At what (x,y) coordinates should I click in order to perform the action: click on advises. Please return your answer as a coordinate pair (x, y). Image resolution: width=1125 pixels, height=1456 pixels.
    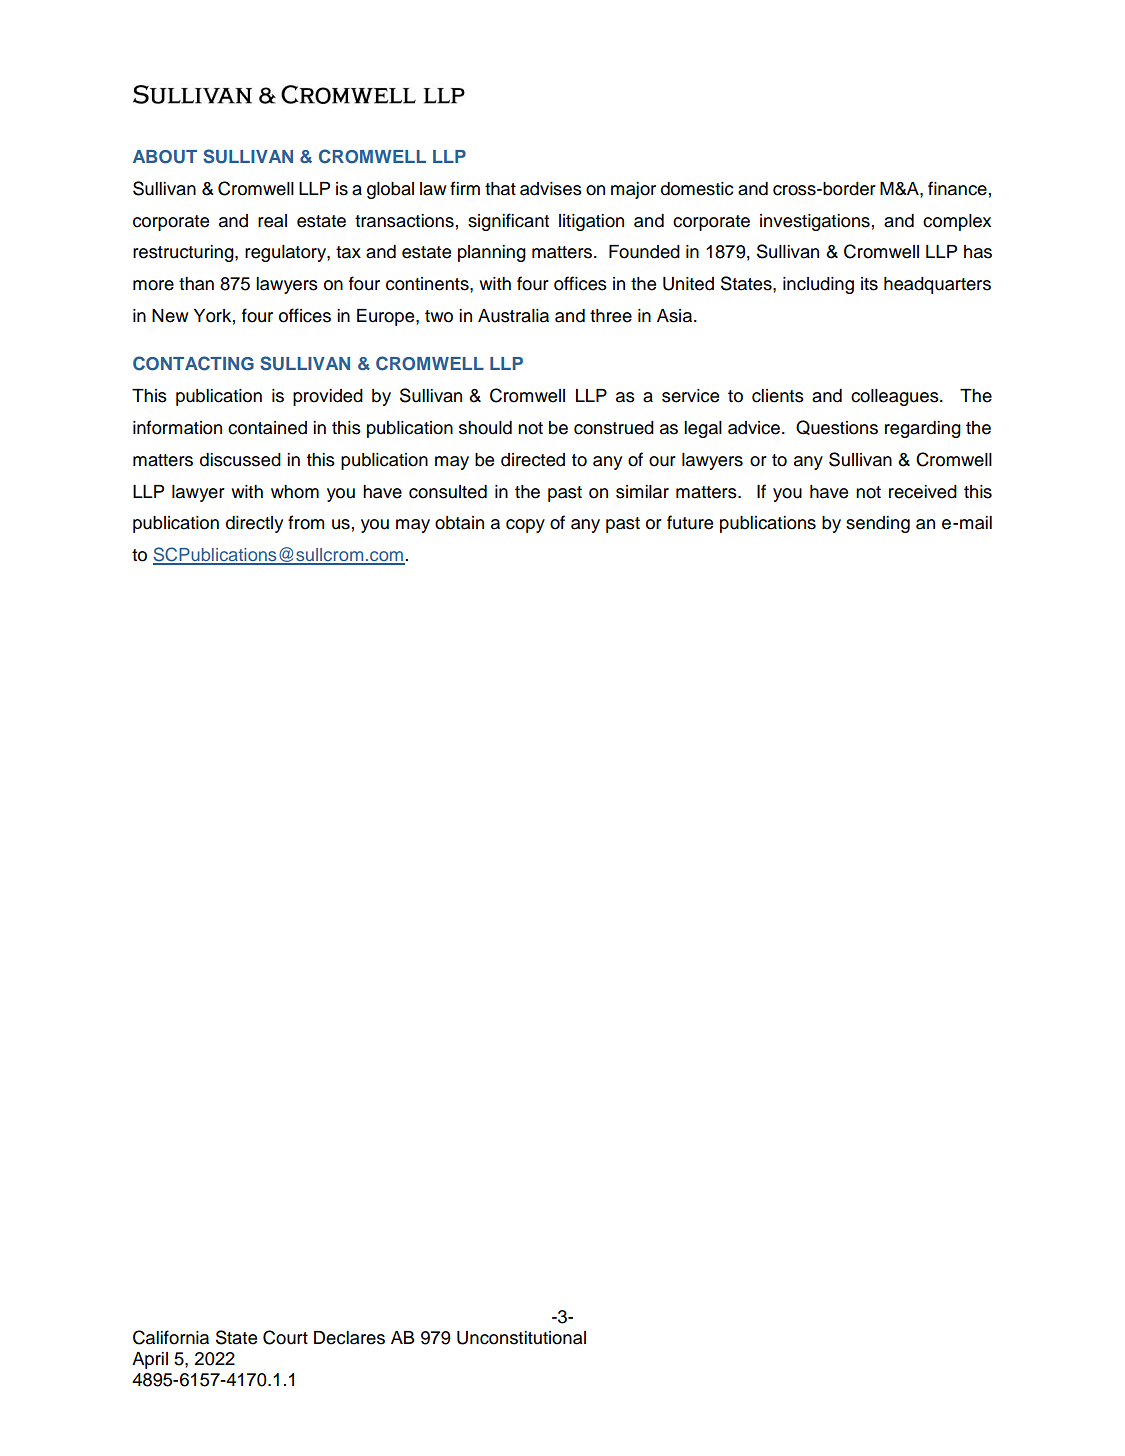
    Looking at the image, I should click on (551, 189).
